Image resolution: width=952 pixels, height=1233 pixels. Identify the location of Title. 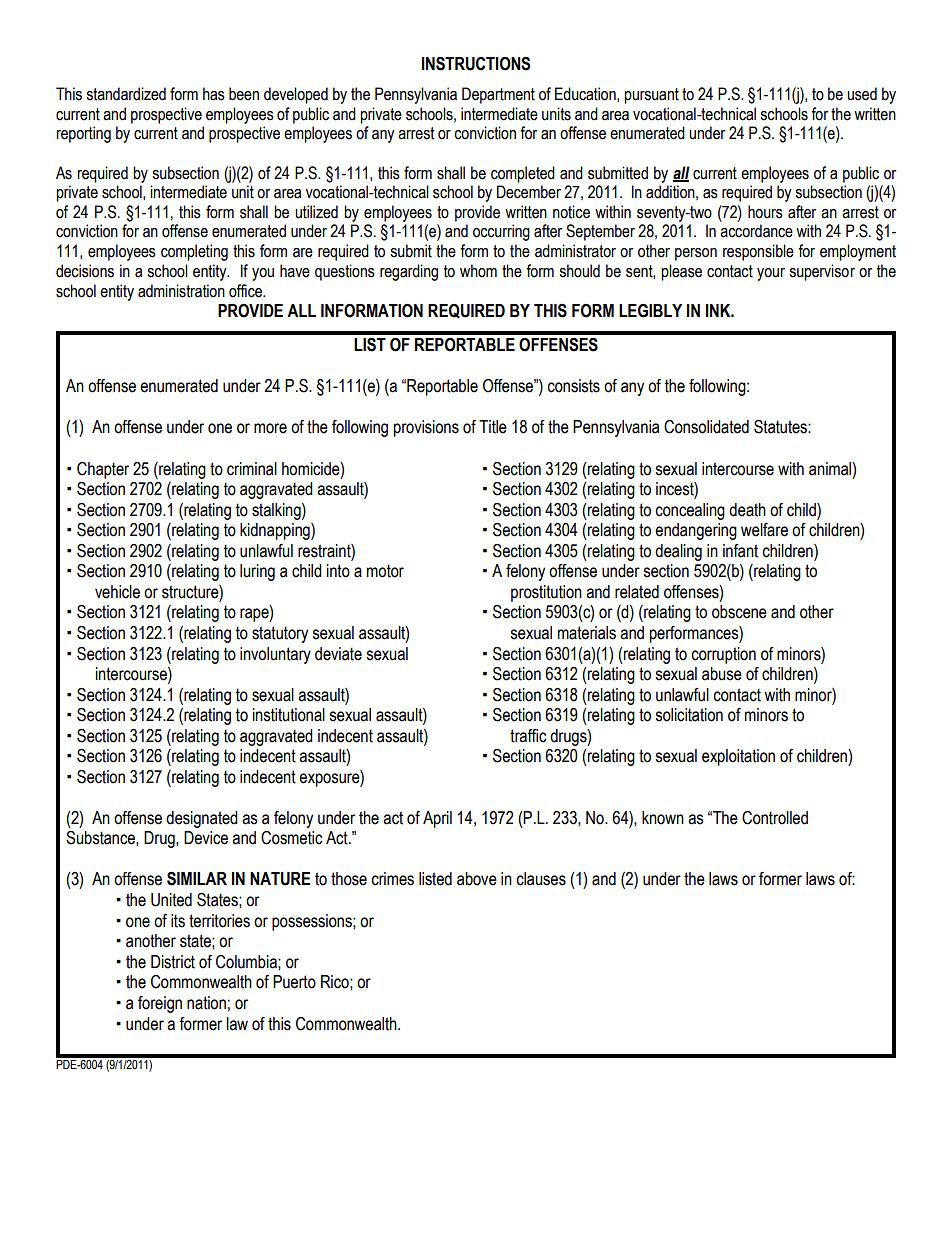
(493, 427).
